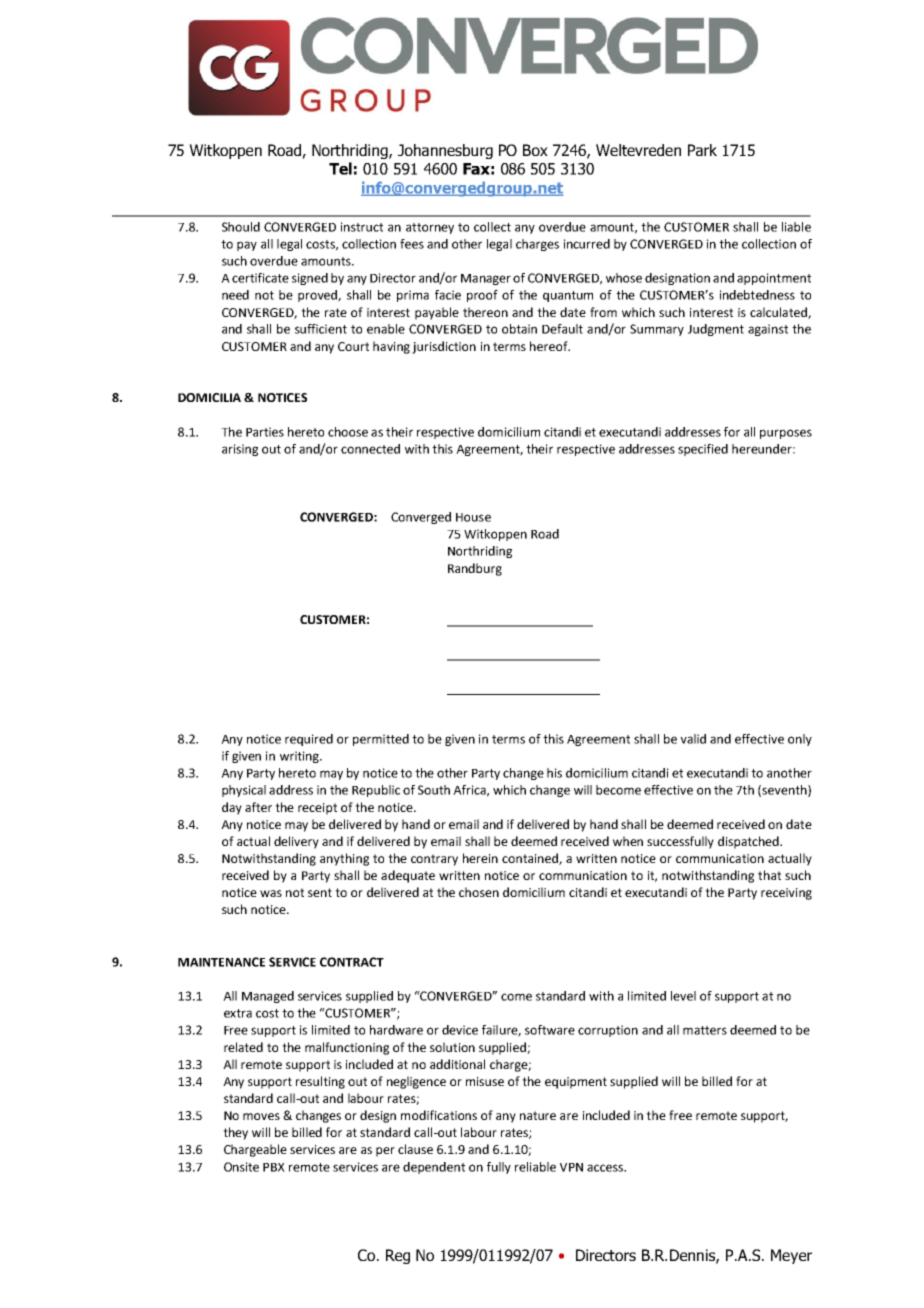 The image size is (924, 1308). What do you see at coordinates (550, 1030) in the image?
I see `software` at bounding box center [550, 1030].
